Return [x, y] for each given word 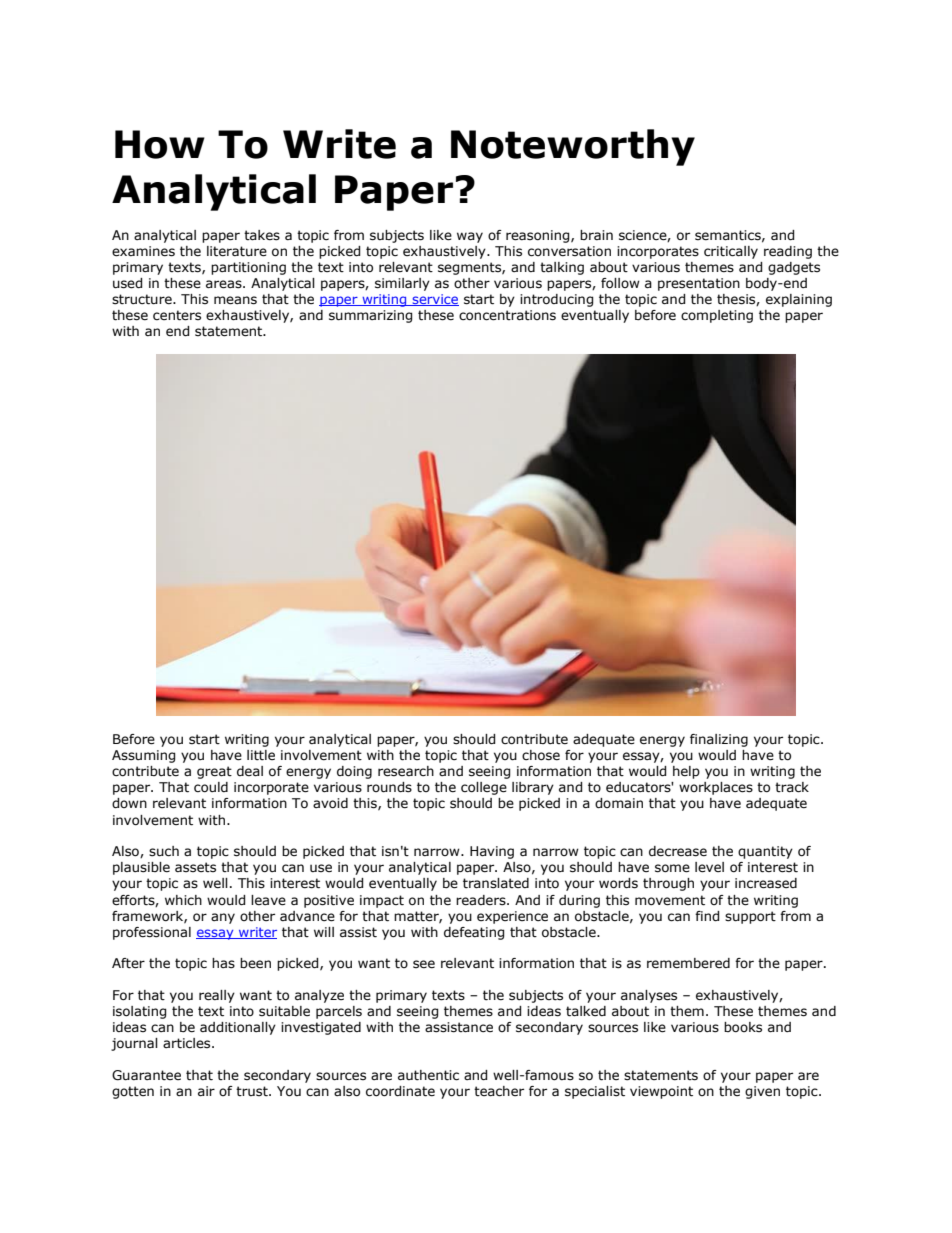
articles [188, 1043]
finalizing [719, 740]
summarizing [370, 316]
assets [195, 867]
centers [177, 315]
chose [541, 755]
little [261, 755]
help [686, 772]
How [160, 144]
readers [482, 900]
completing [717, 316]
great [214, 772]
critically [731, 252]
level [709, 867]
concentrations [507, 315]
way [470, 237]
